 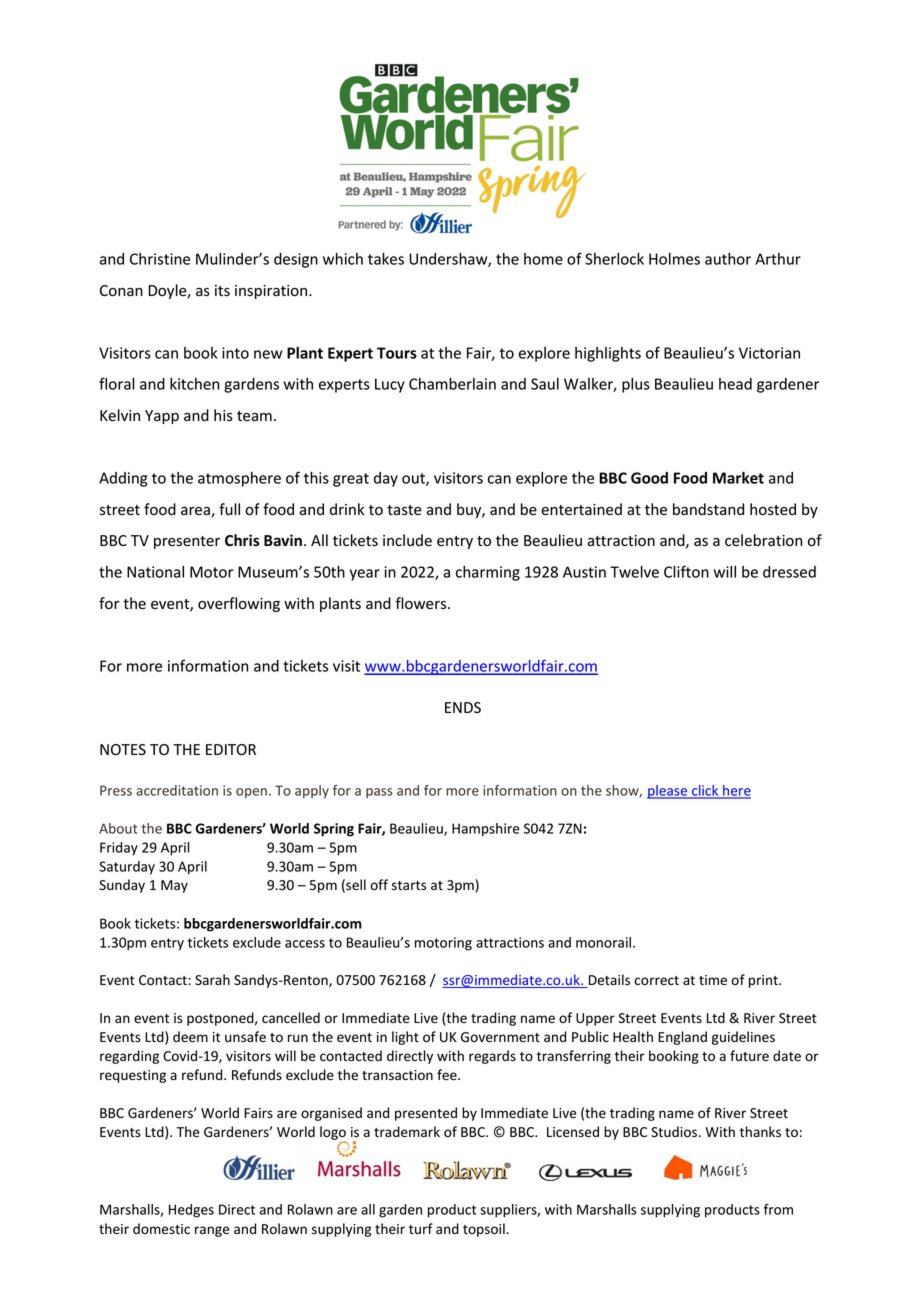 I want to click on click, so click(x=705, y=791).
